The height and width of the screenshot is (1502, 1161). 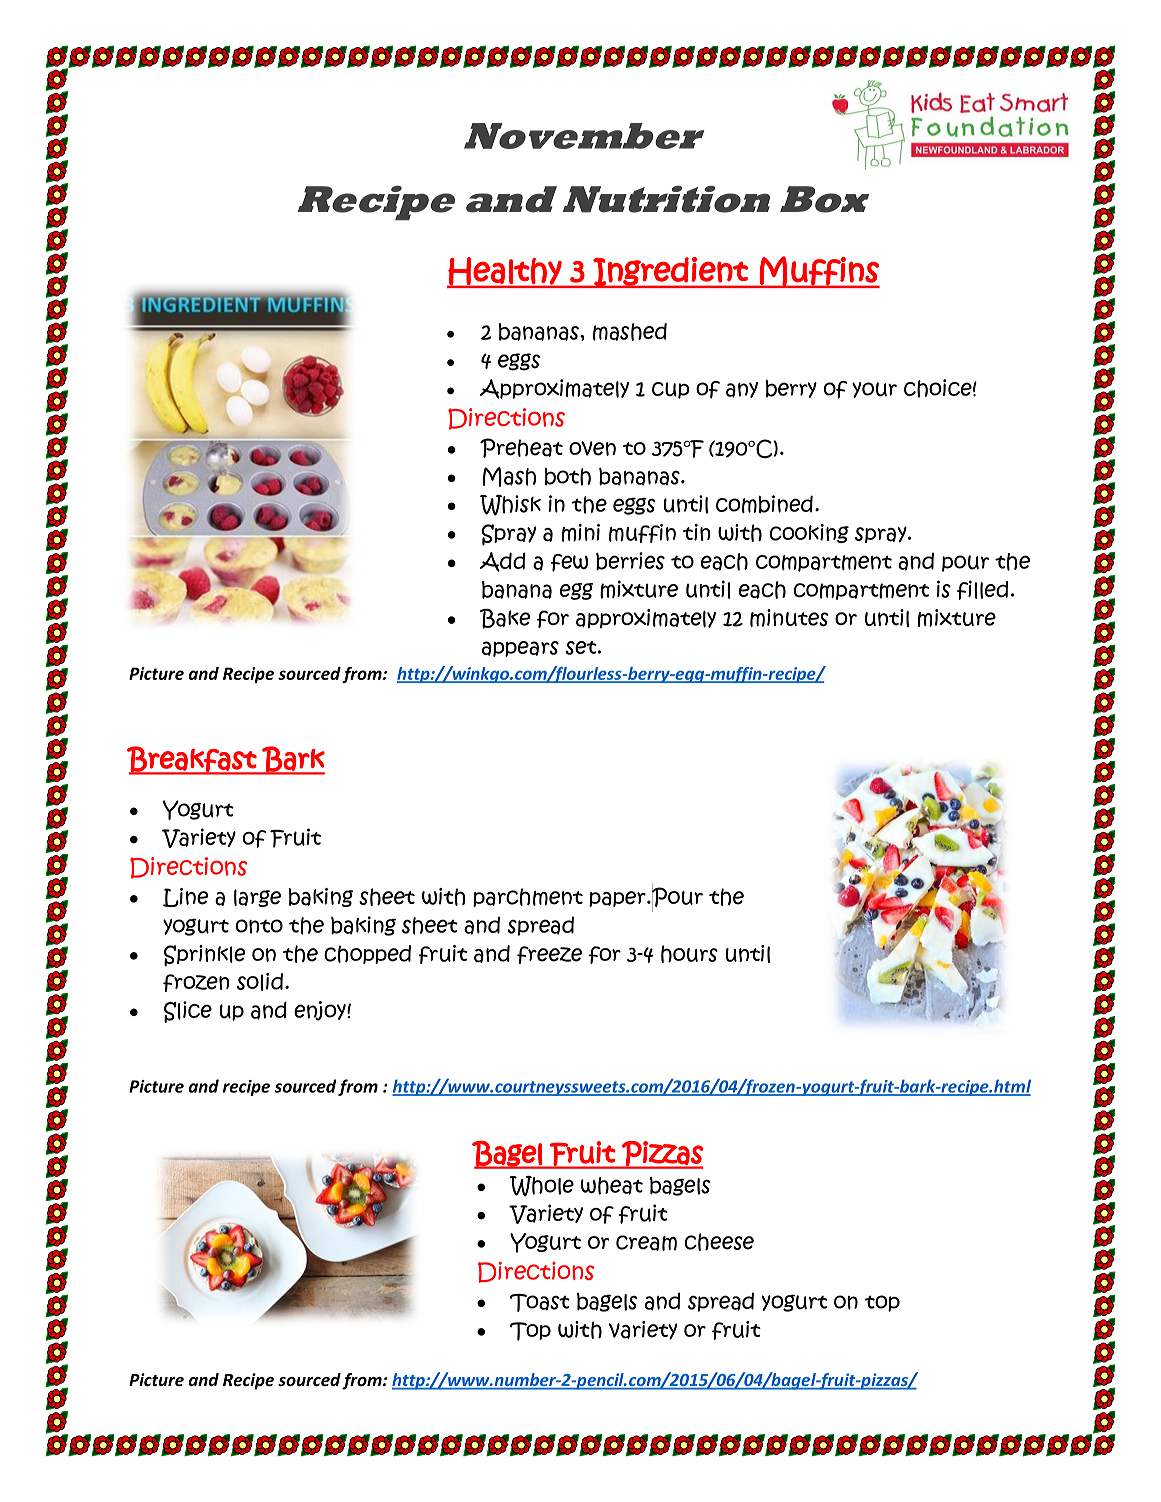 I want to click on Ingredient, so click(x=670, y=272).
